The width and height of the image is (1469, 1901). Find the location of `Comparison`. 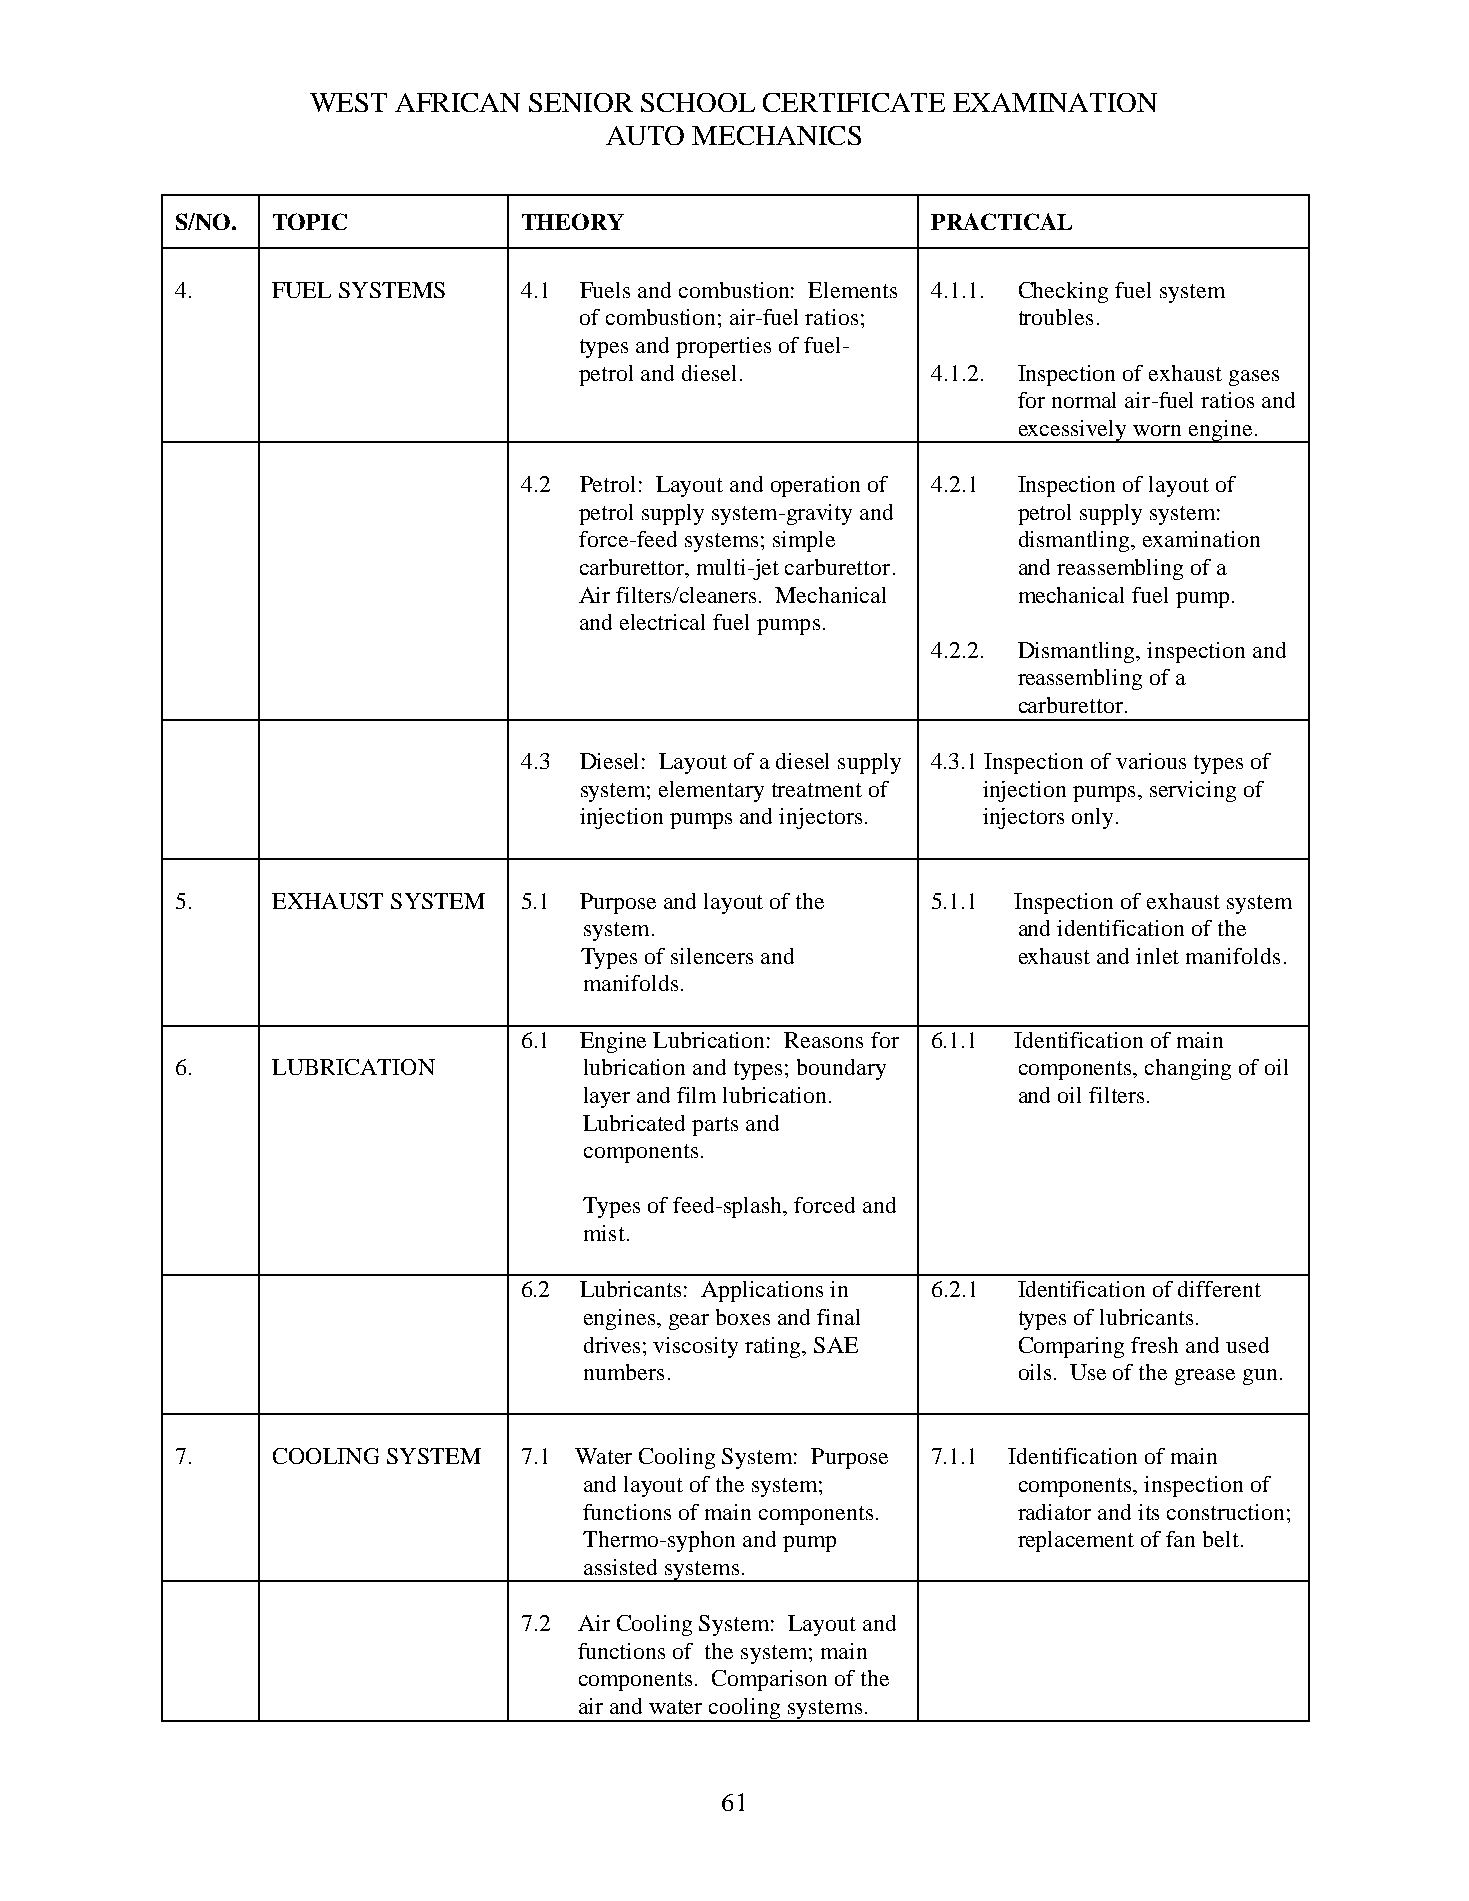

Comparison is located at coordinates (769, 1680).
